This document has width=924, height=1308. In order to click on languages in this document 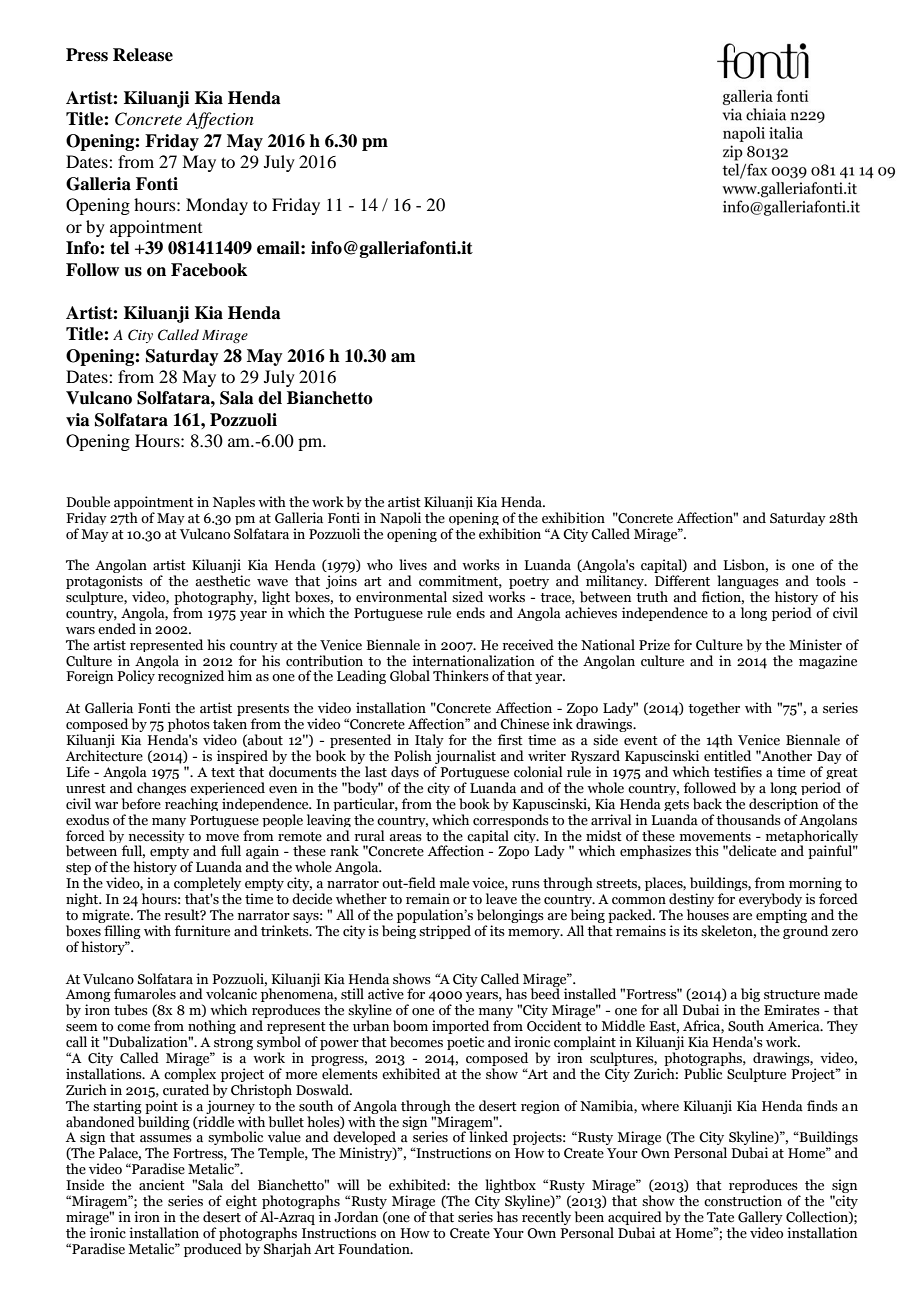, I will do `click(748, 583)`.
